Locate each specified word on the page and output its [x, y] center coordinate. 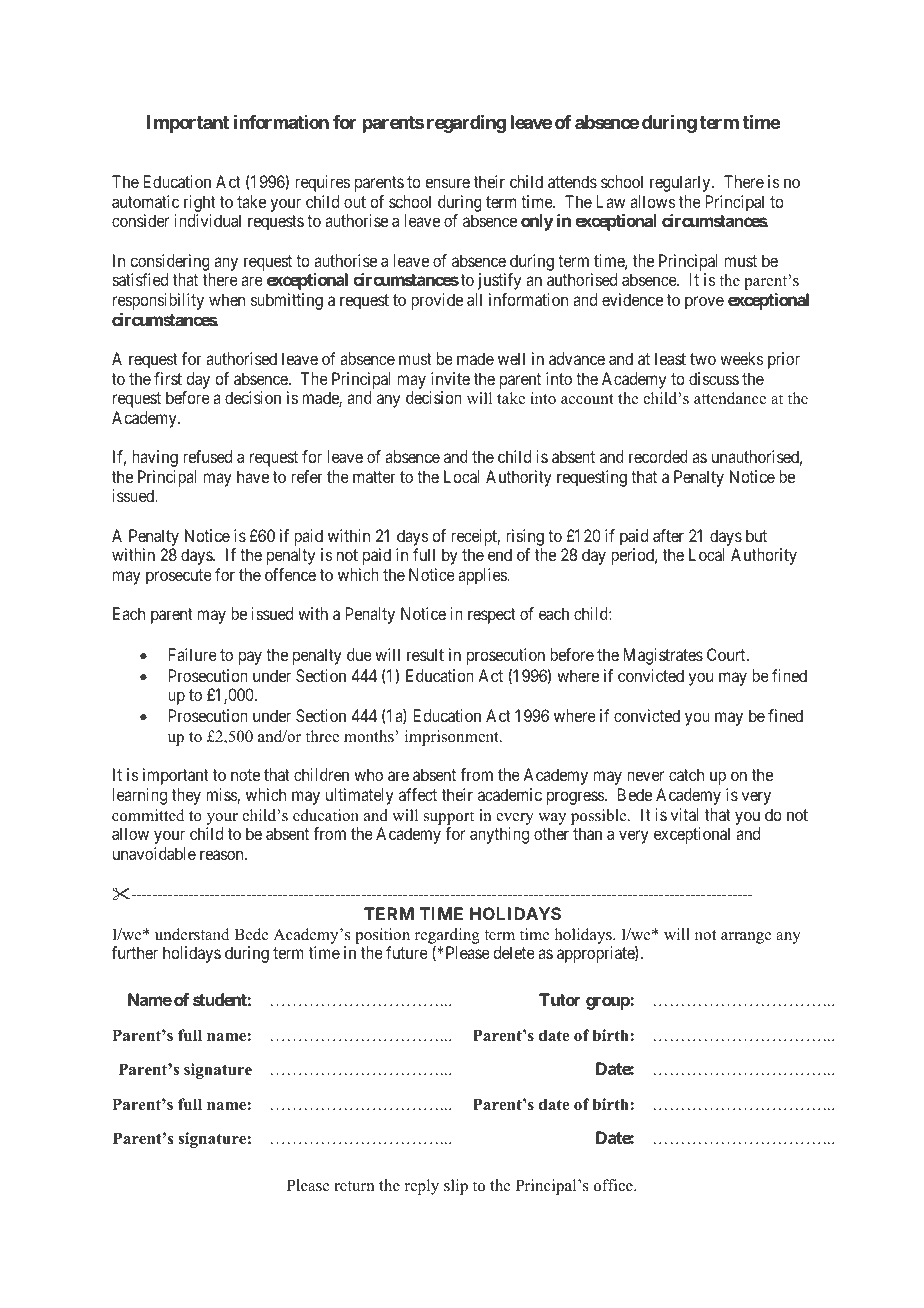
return [354, 1186]
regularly [681, 183]
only [537, 222]
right [200, 203]
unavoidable [154, 853]
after [668, 535]
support [449, 818]
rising [525, 537]
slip [456, 1187]
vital [685, 814]
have [253, 476]
